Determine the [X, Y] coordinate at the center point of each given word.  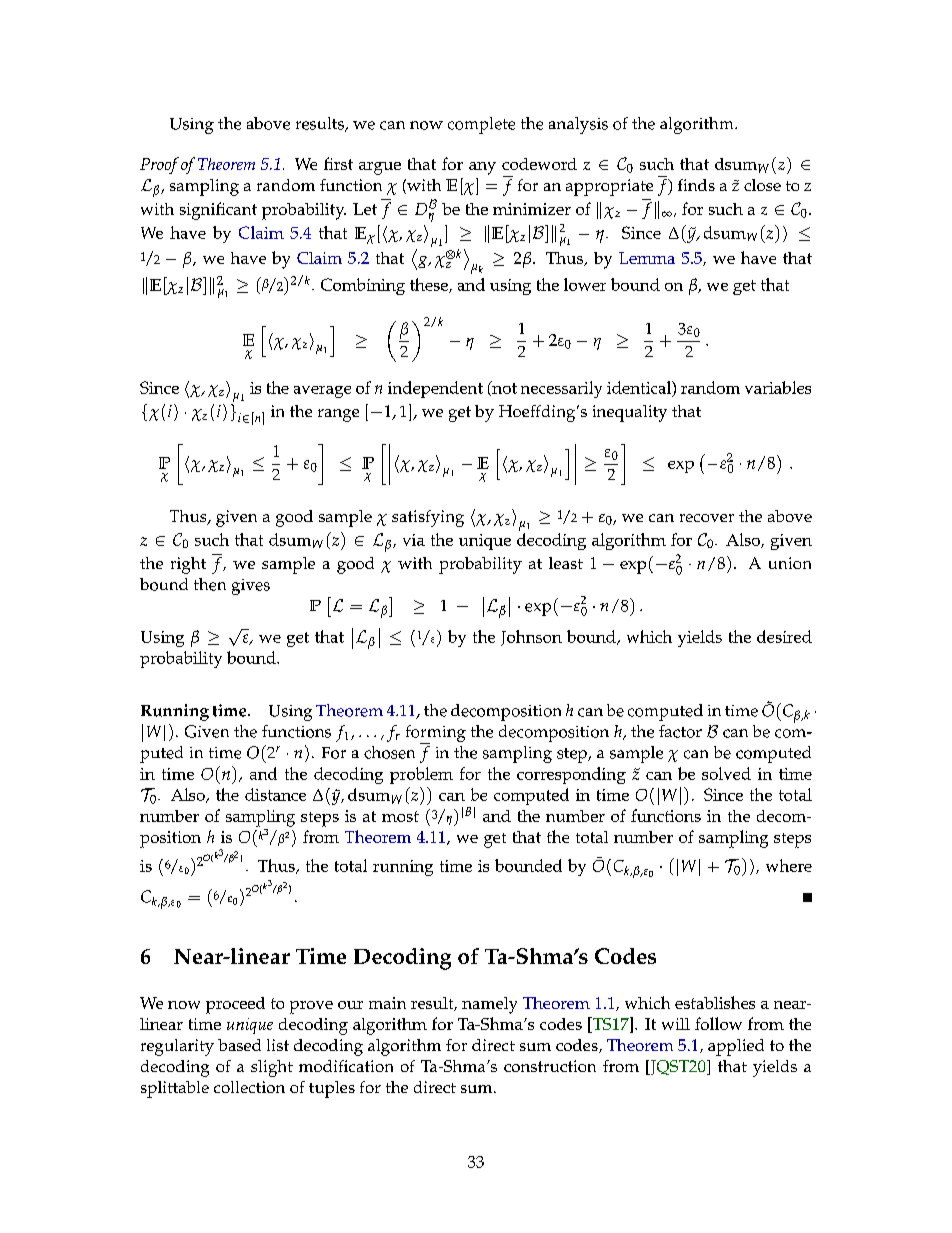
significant [218, 211]
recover [707, 518]
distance [275, 794]
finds [696, 185]
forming [436, 734]
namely [489, 1005]
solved [726, 773]
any [482, 168]
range [338, 415]
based [239, 1045]
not [503, 388]
